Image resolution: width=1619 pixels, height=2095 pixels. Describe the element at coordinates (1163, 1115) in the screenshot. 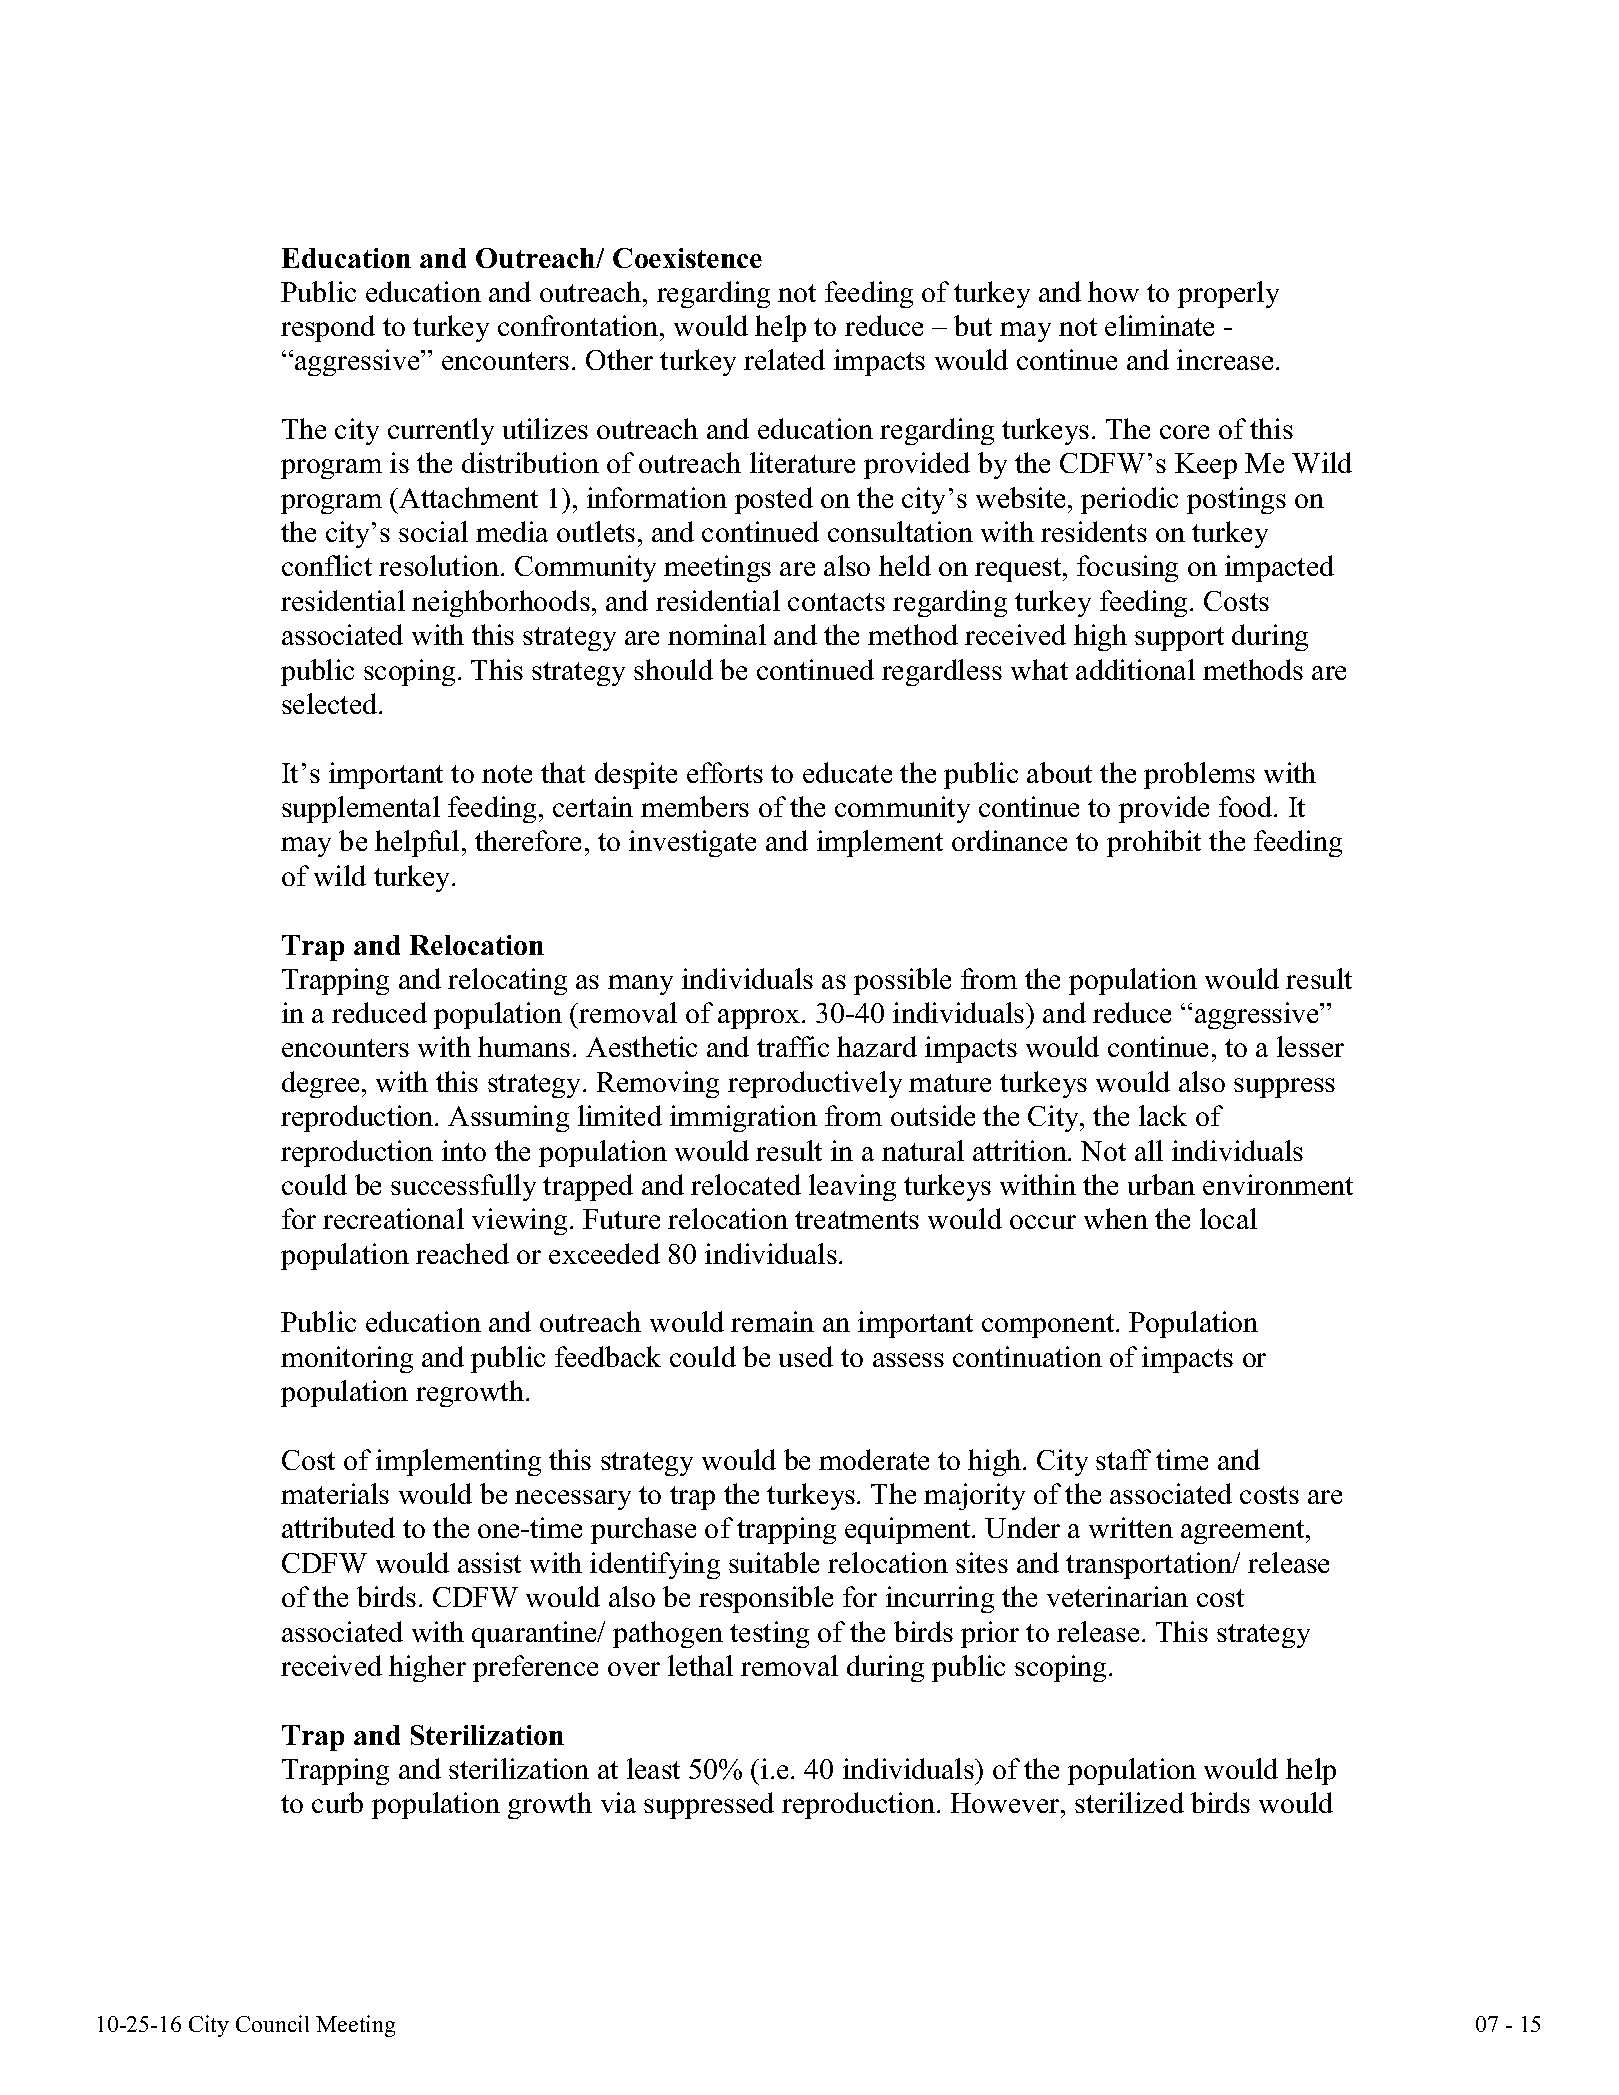

I see `lack` at that location.
